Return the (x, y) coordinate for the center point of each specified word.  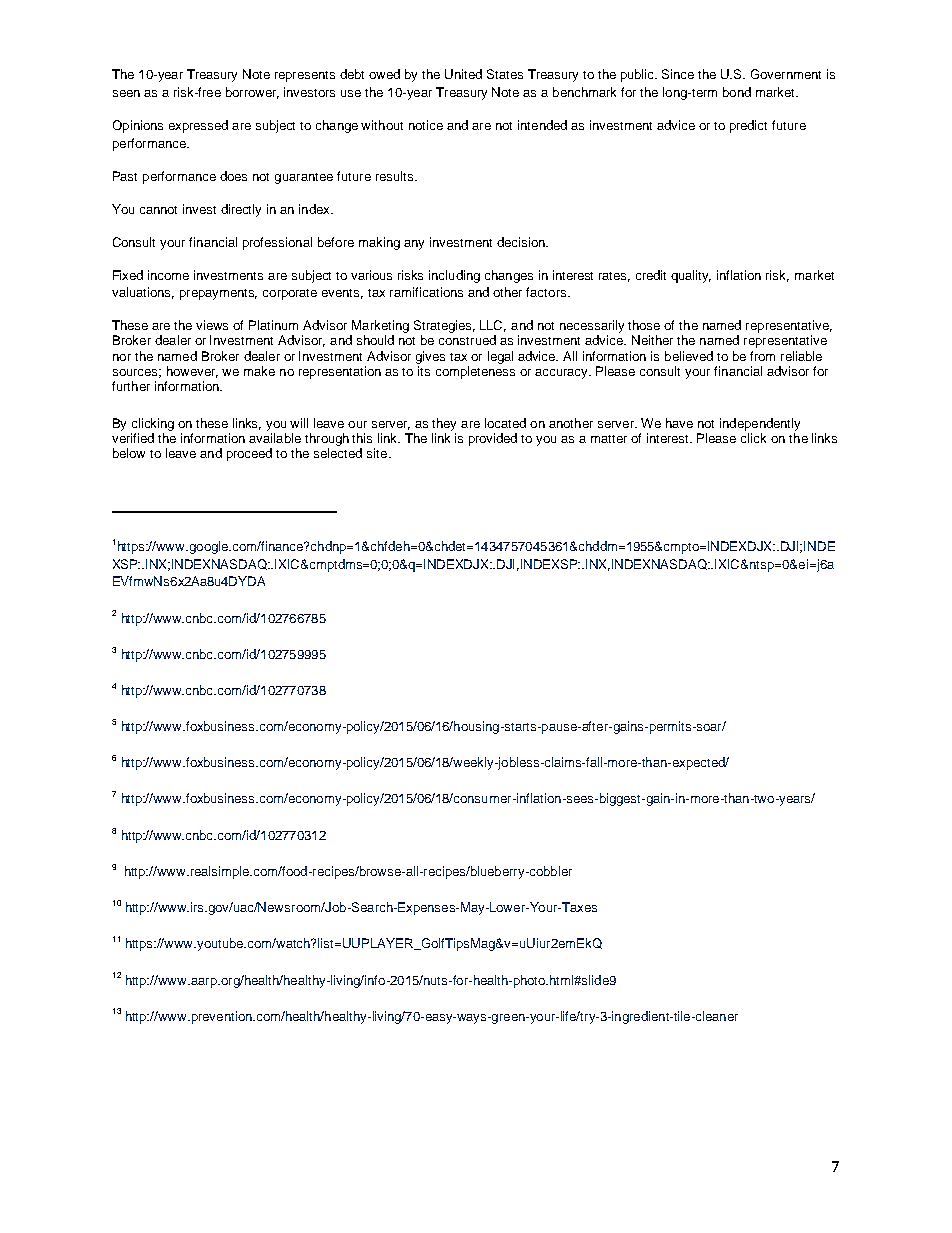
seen (126, 93)
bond (737, 92)
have (679, 423)
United (463, 74)
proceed (249, 454)
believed (689, 356)
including (454, 276)
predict (748, 126)
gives (430, 357)
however (192, 372)
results (396, 176)
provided (493, 439)
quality (691, 276)
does (233, 176)
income (168, 275)
